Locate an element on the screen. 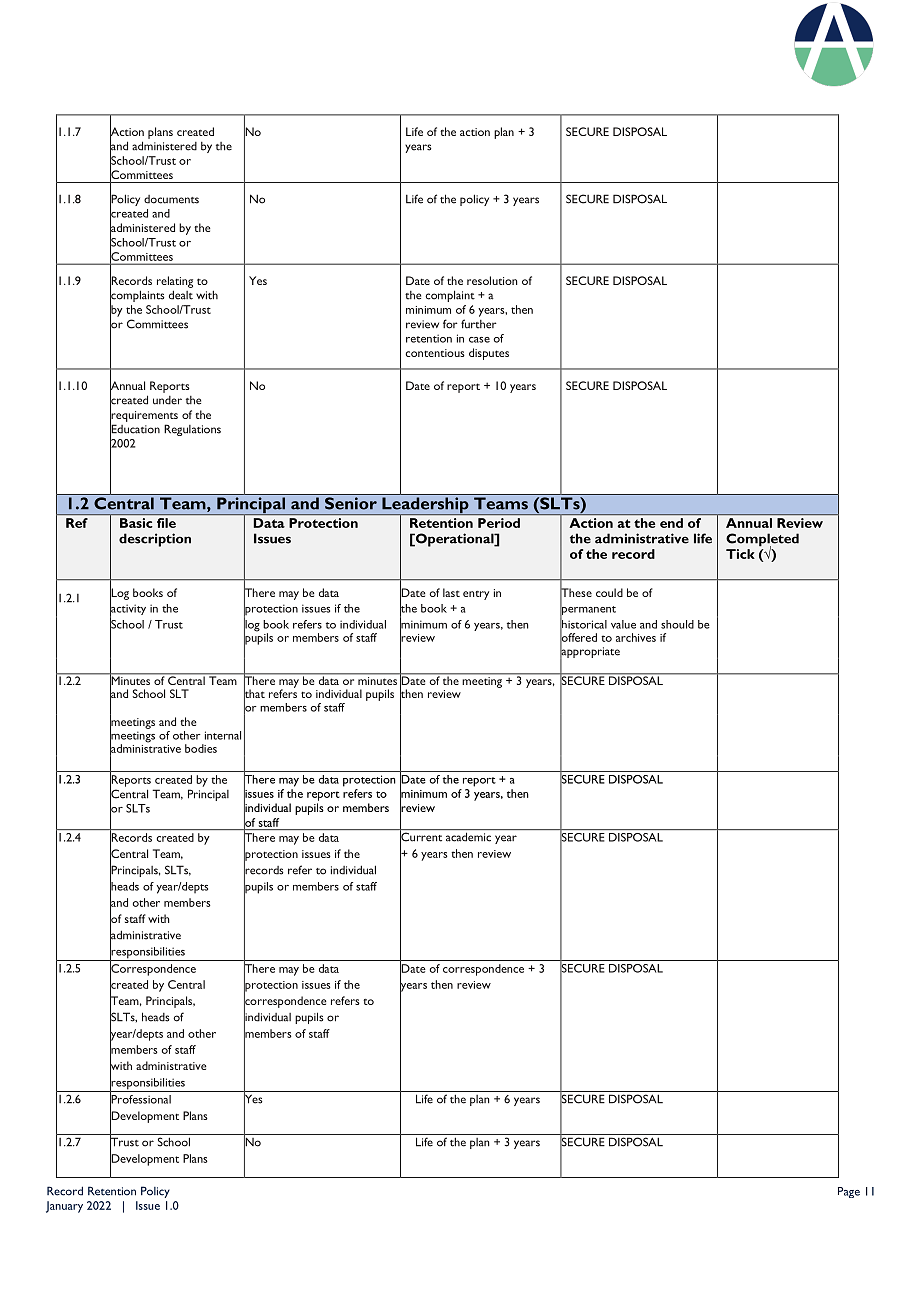 Image resolution: width=924 pixels, height=1307 pixels. resolution is located at coordinates (492, 280).
